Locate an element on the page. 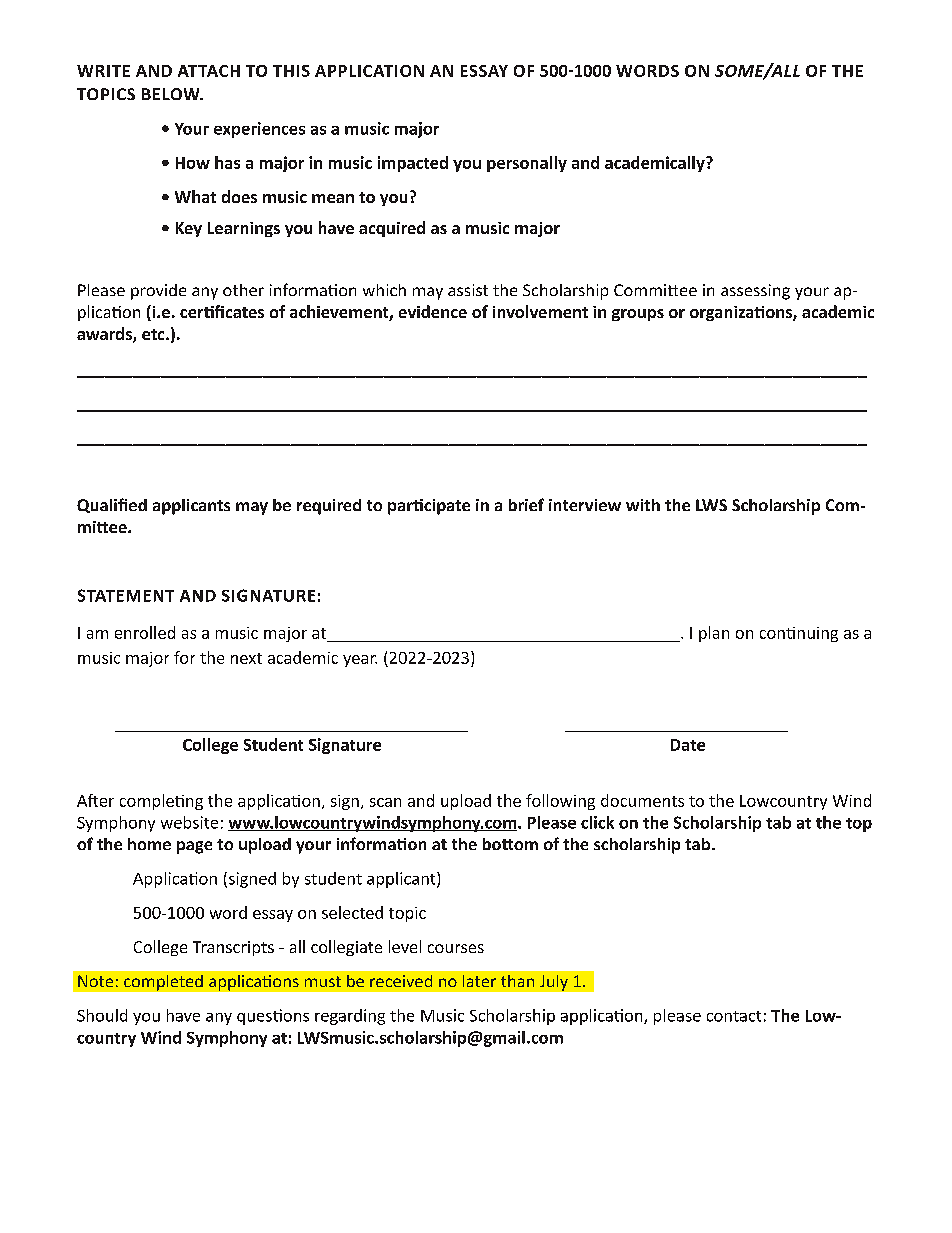 The image size is (952, 1233). year is located at coordinates (360, 661).
